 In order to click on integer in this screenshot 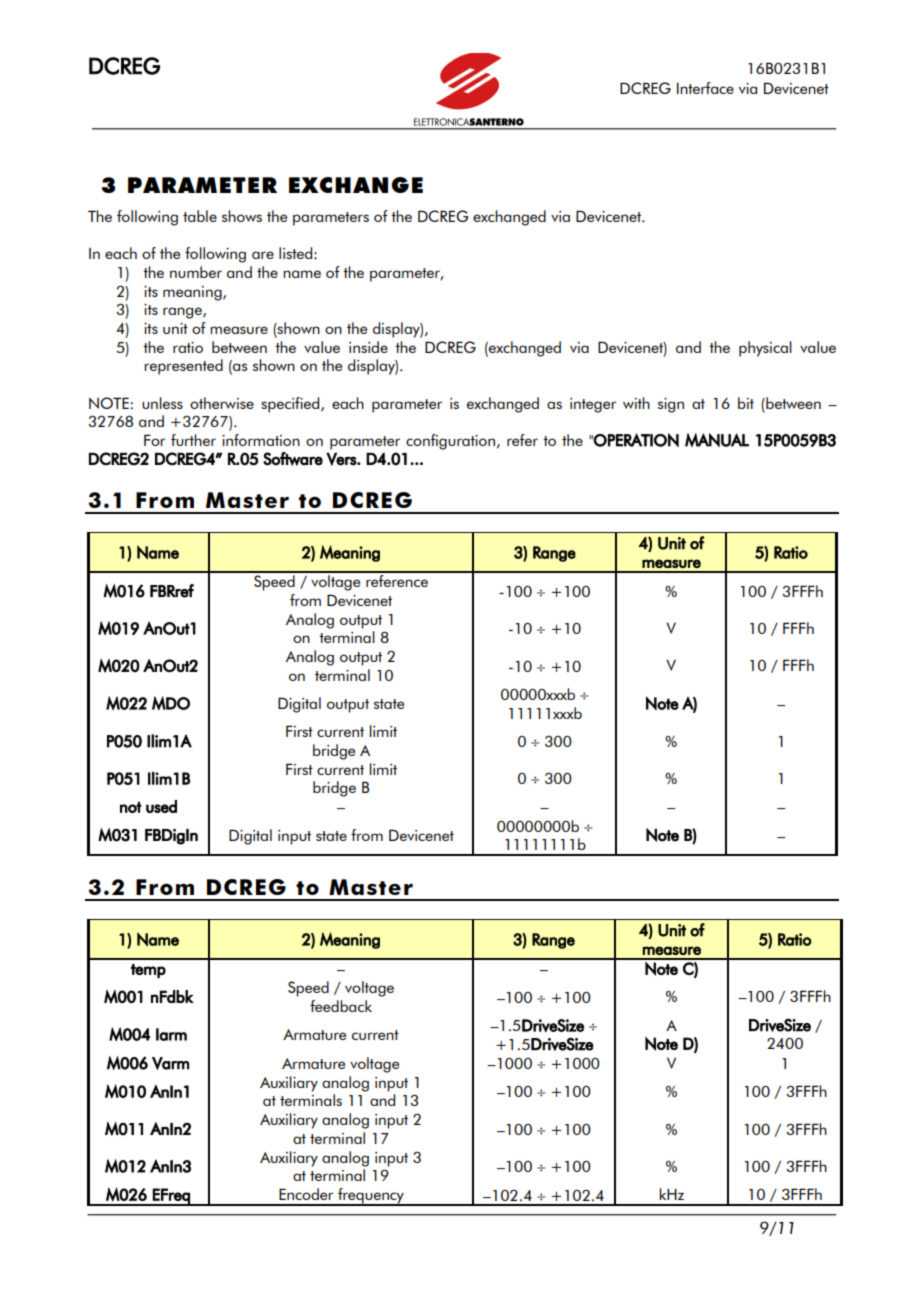, I will do `click(593, 405)`.
